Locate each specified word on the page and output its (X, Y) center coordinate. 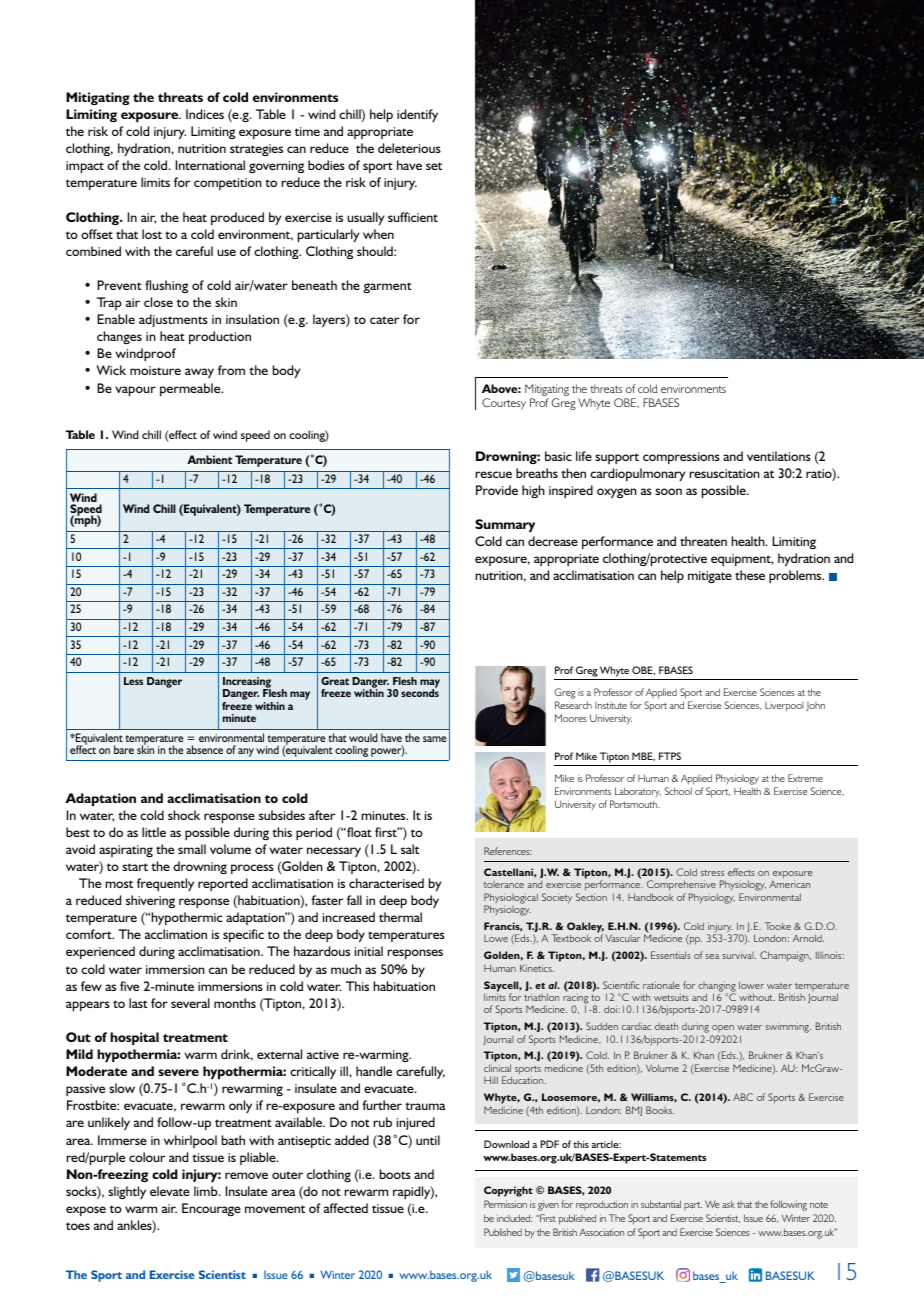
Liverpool (784, 707)
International (210, 165)
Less (133, 681)
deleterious (409, 148)
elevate (170, 1191)
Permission (505, 1204)
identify (417, 115)
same (434, 739)
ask (728, 1204)
